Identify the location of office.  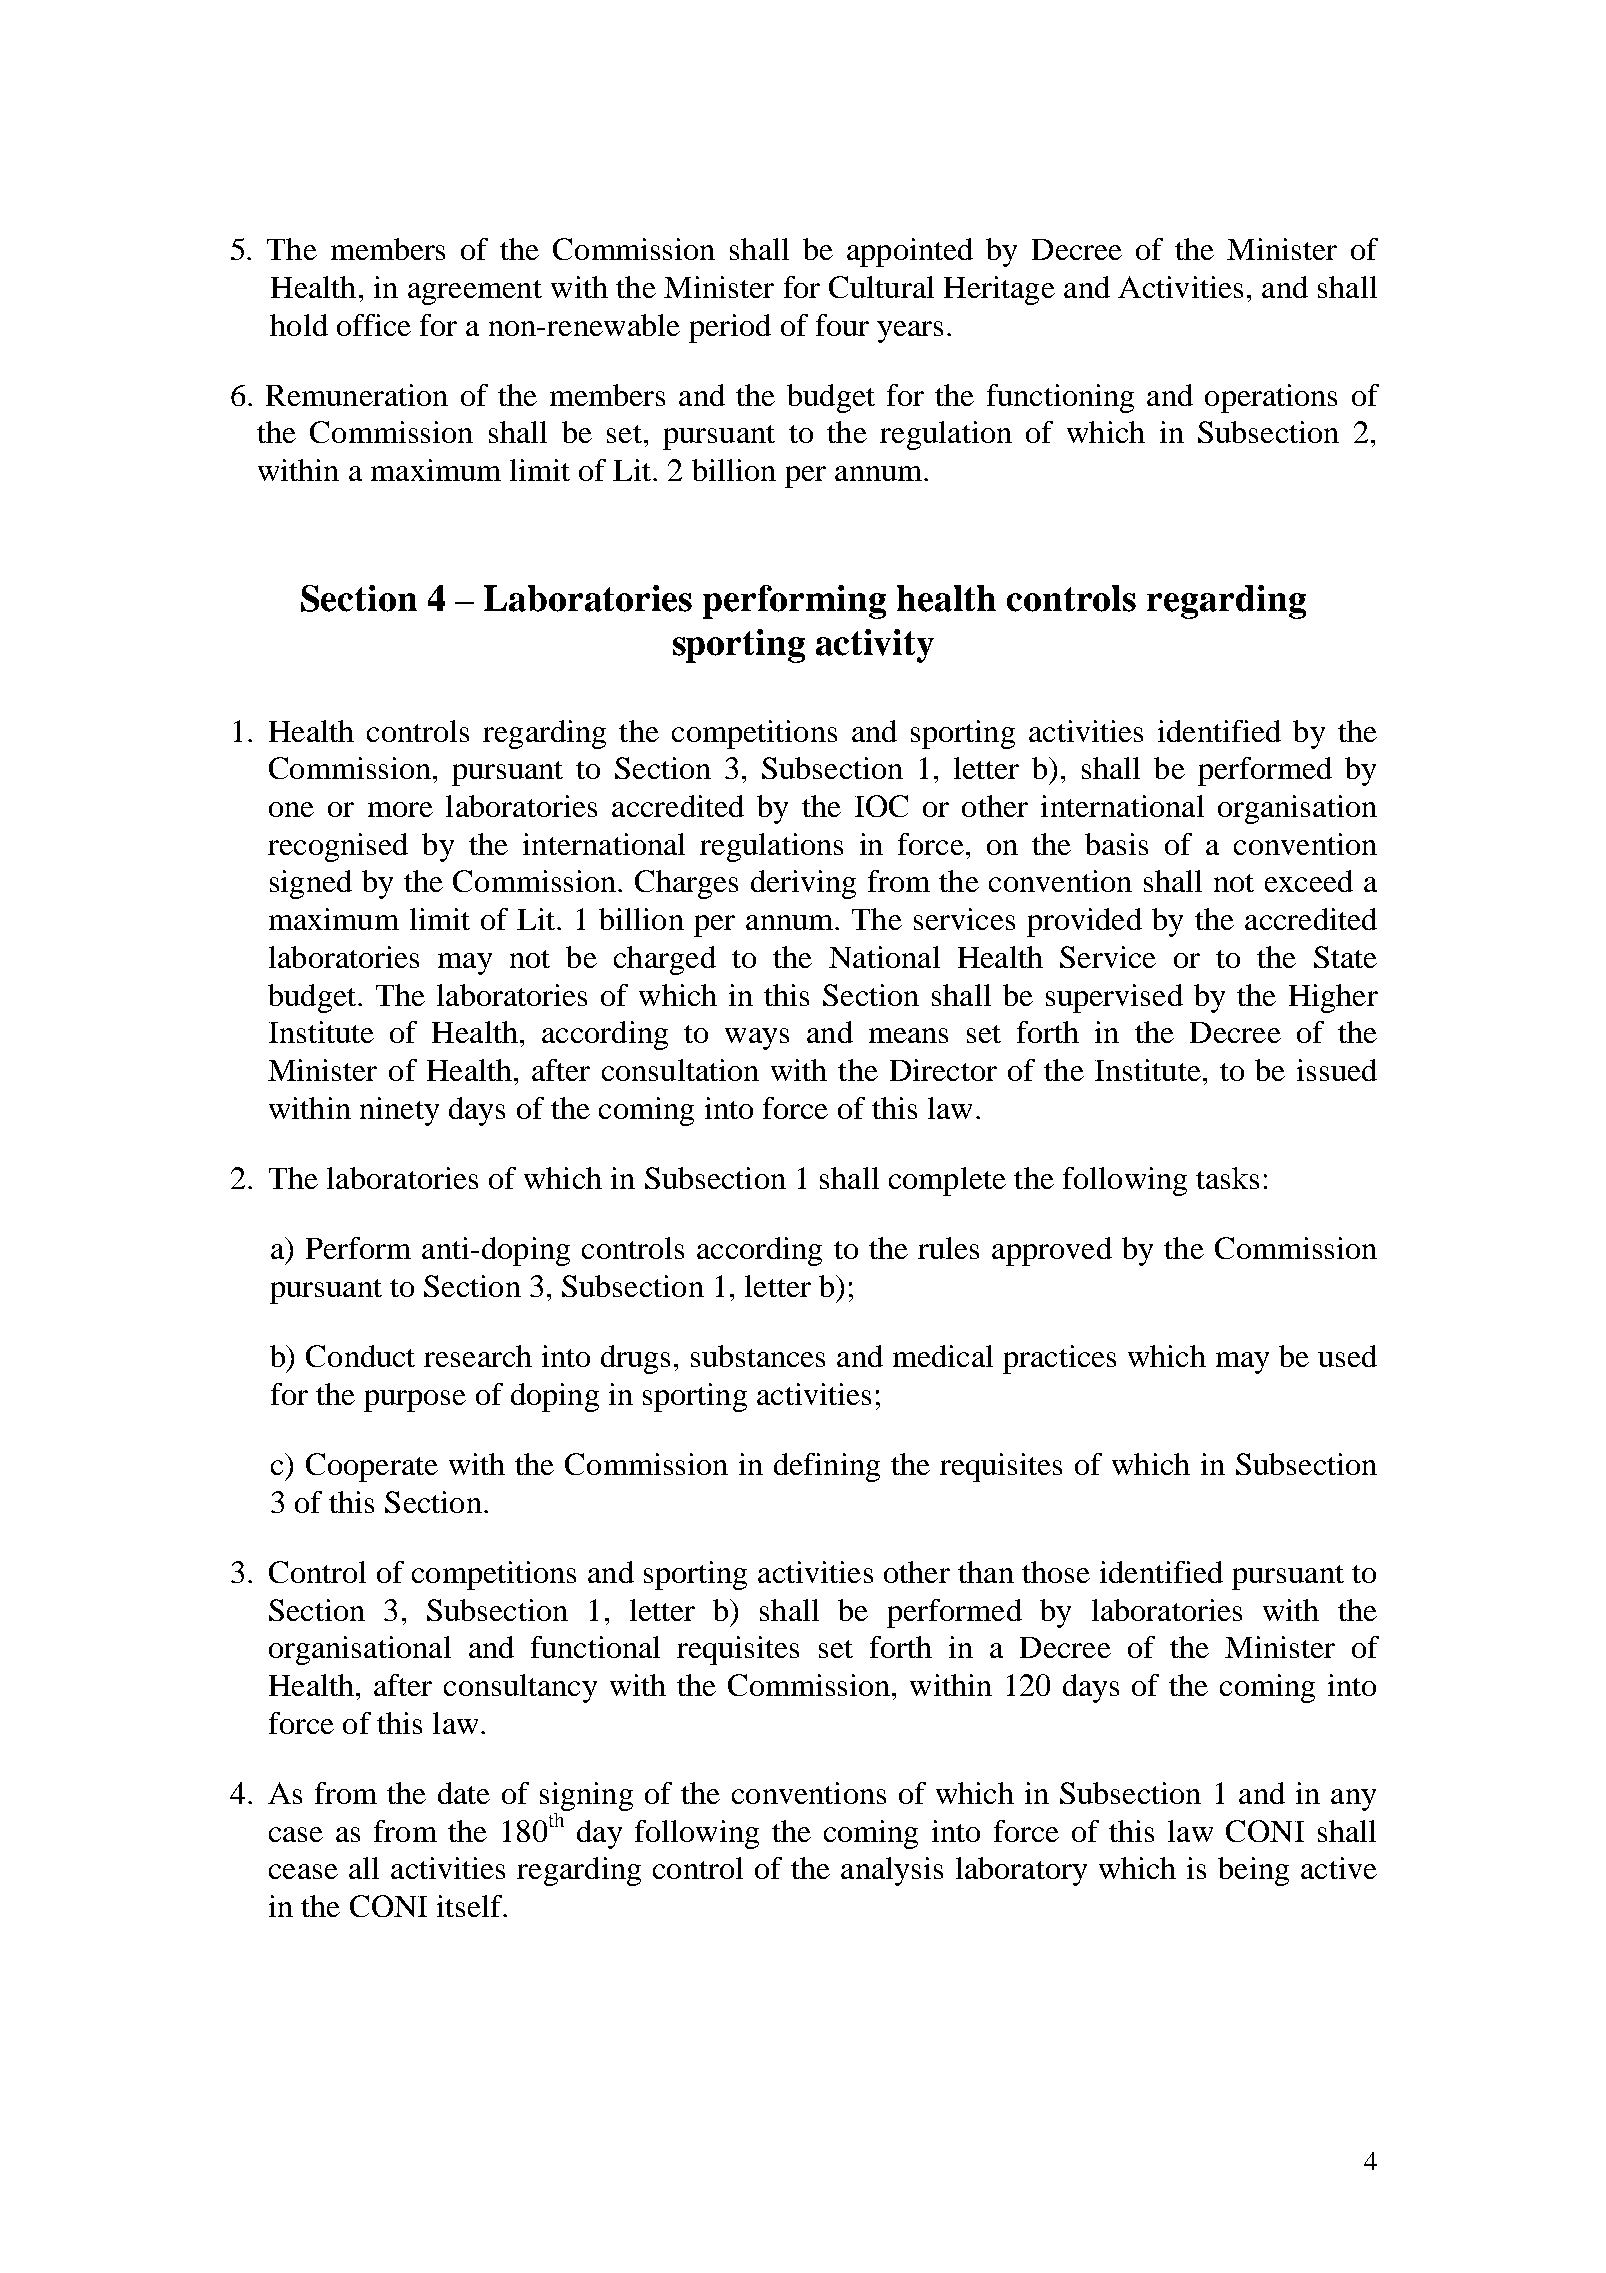
(374, 325).
